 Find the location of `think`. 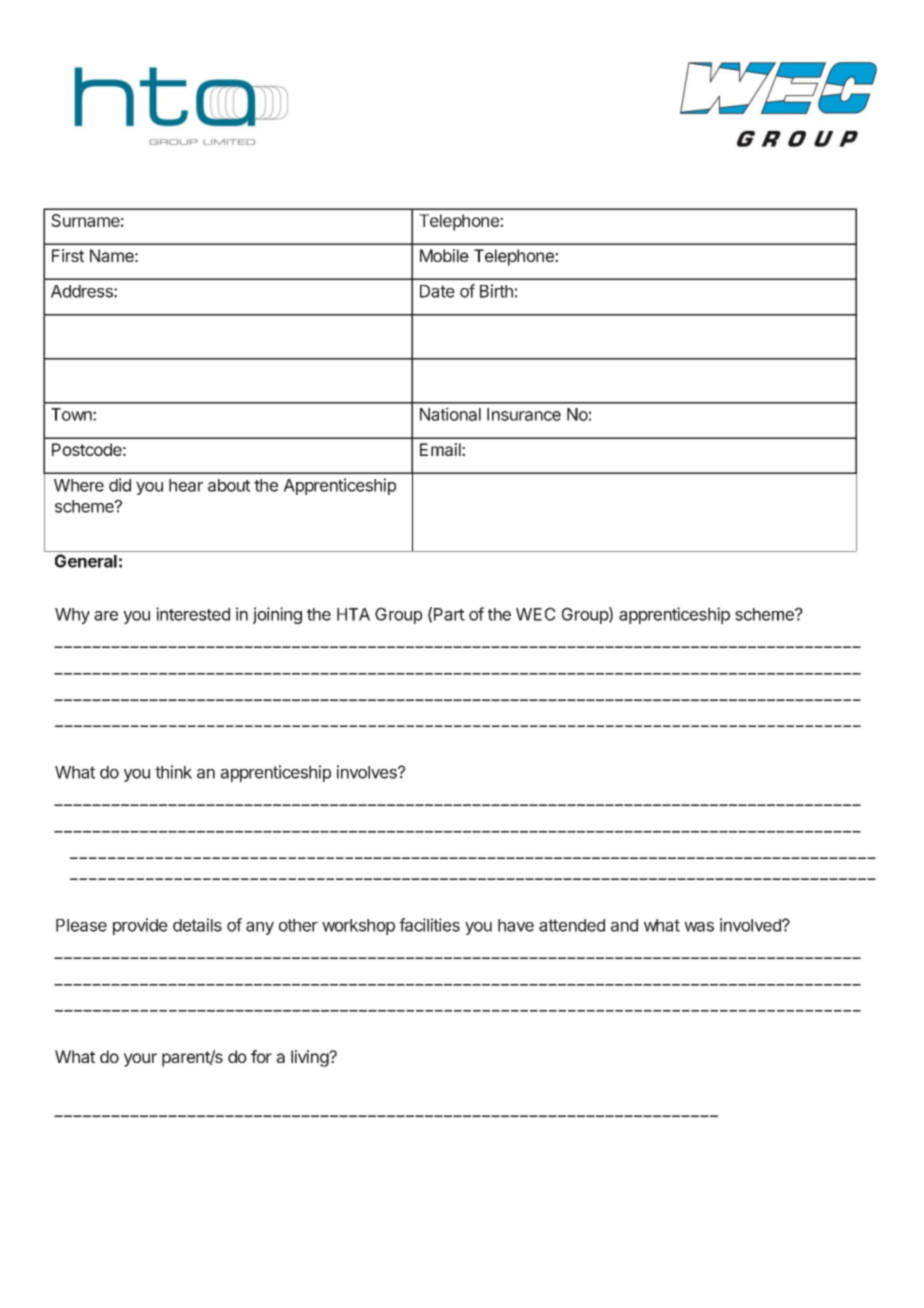

think is located at coordinates (173, 772).
